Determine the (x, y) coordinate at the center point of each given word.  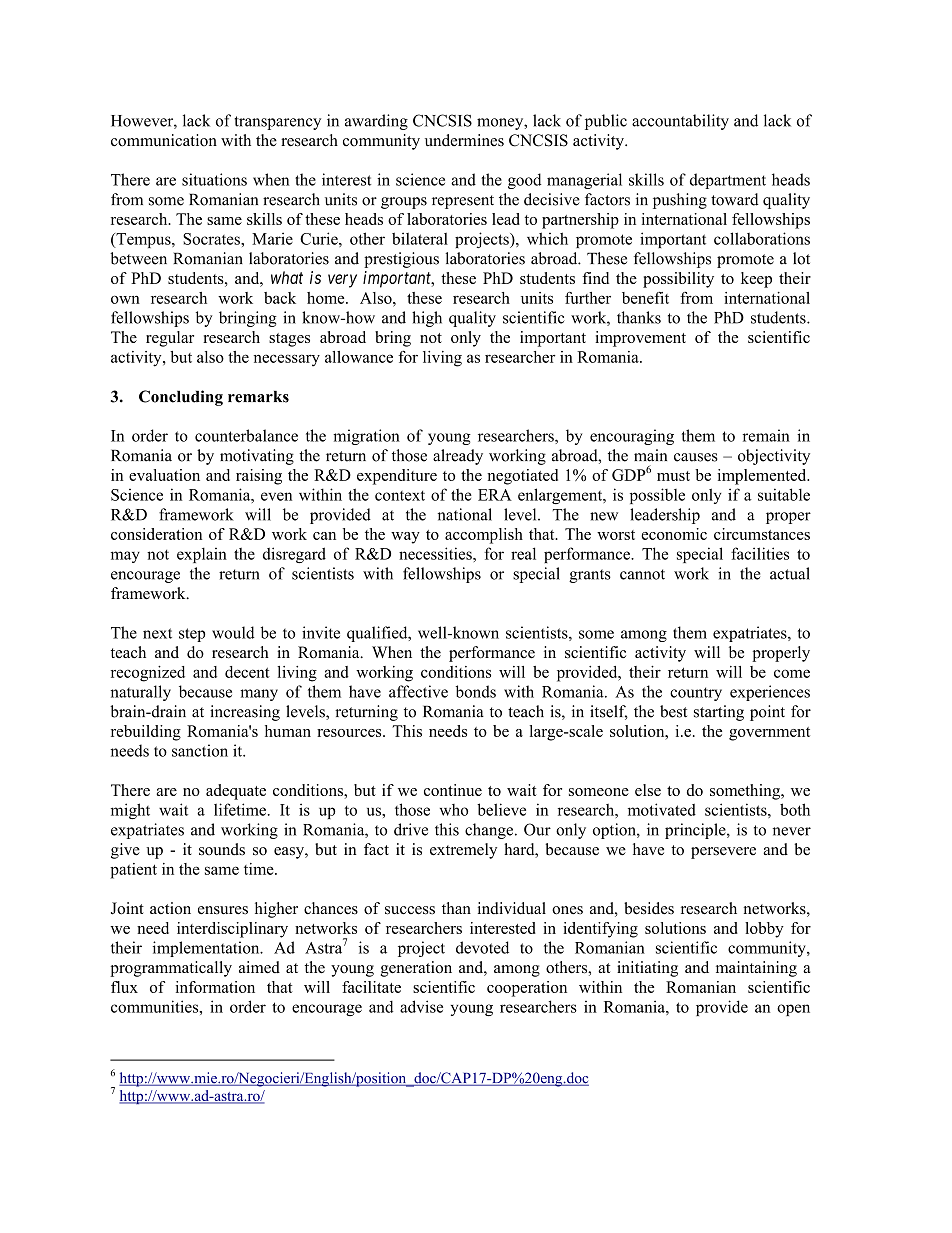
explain (202, 555)
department (728, 181)
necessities (436, 553)
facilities (760, 553)
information (215, 987)
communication (164, 140)
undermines (464, 140)
